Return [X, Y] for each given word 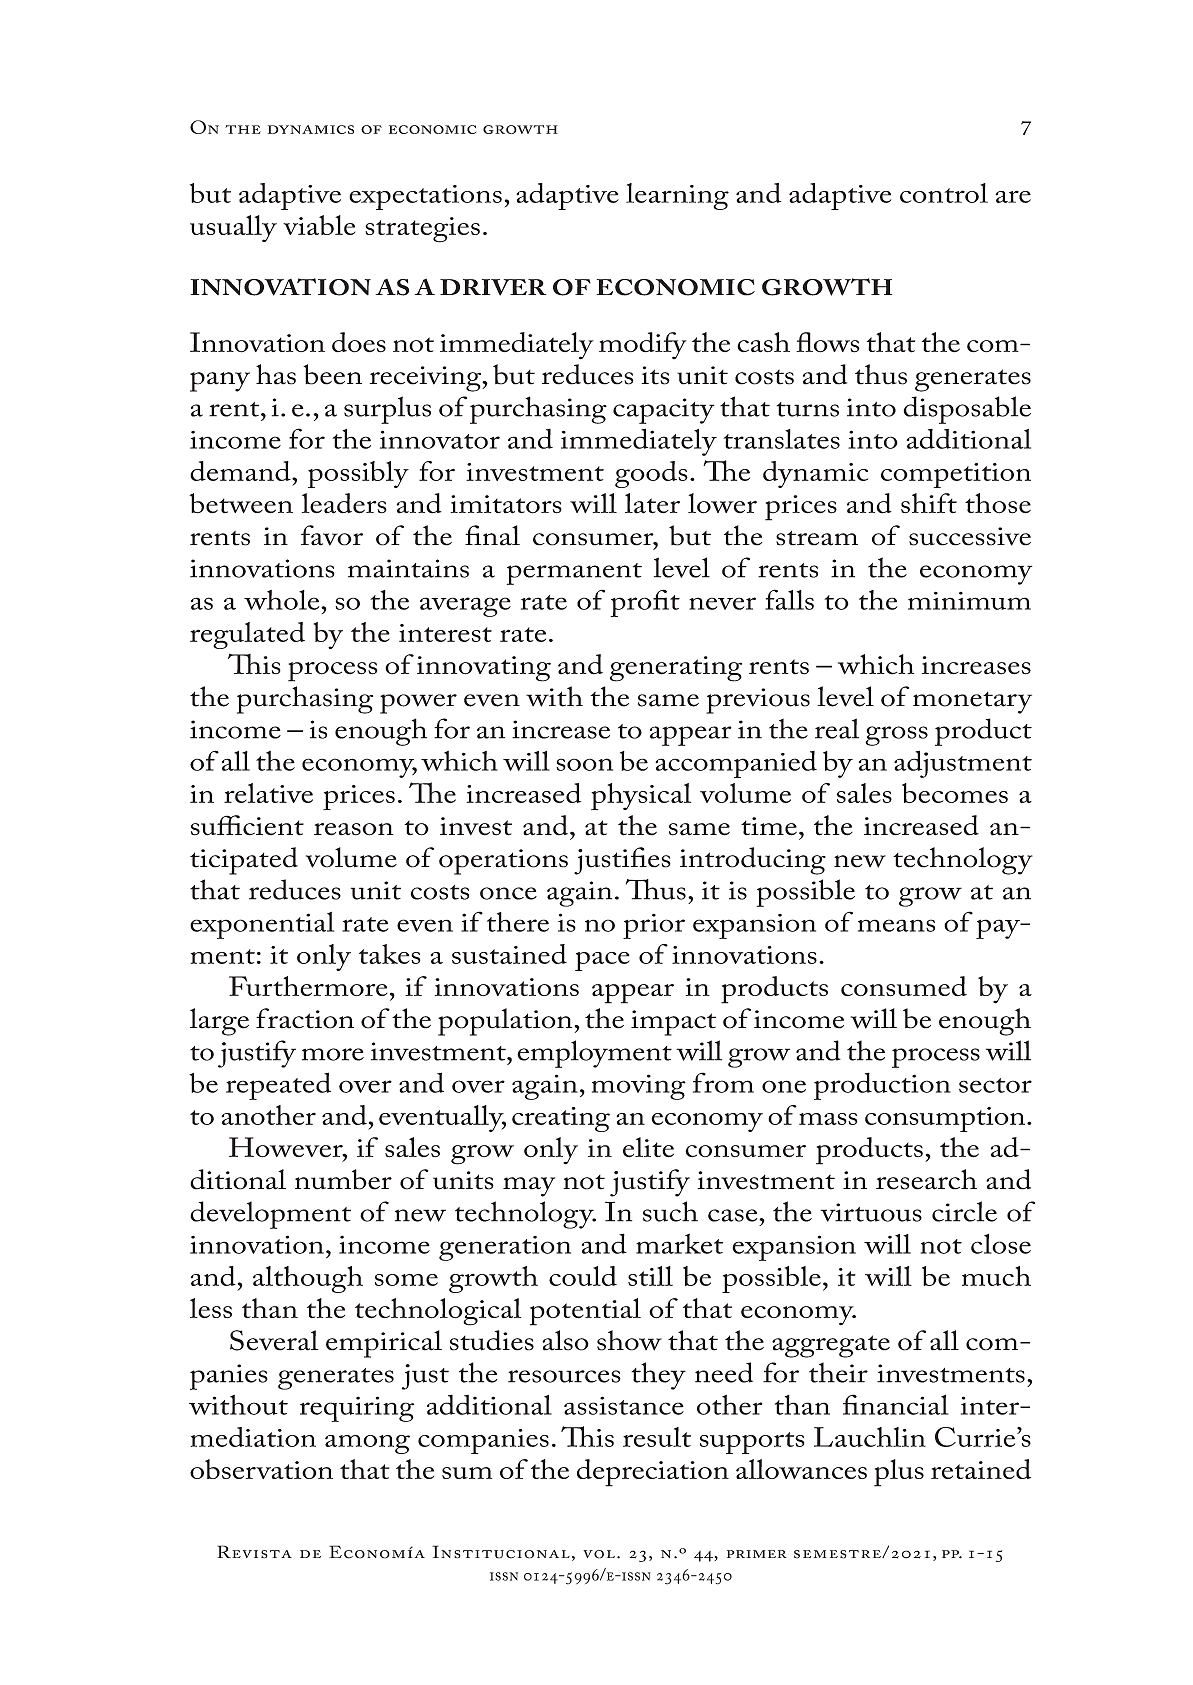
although [308, 1279]
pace [602, 961]
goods [651, 474]
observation [261, 1469]
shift [929, 503]
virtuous [871, 1212]
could [583, 1276]
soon [584, 764]
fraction [305, 1018]
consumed [904, 986]
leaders [344, 503]
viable [319, 225]
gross [896, 736]
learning [677, 196]
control [944, 193]
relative [268, 793]
